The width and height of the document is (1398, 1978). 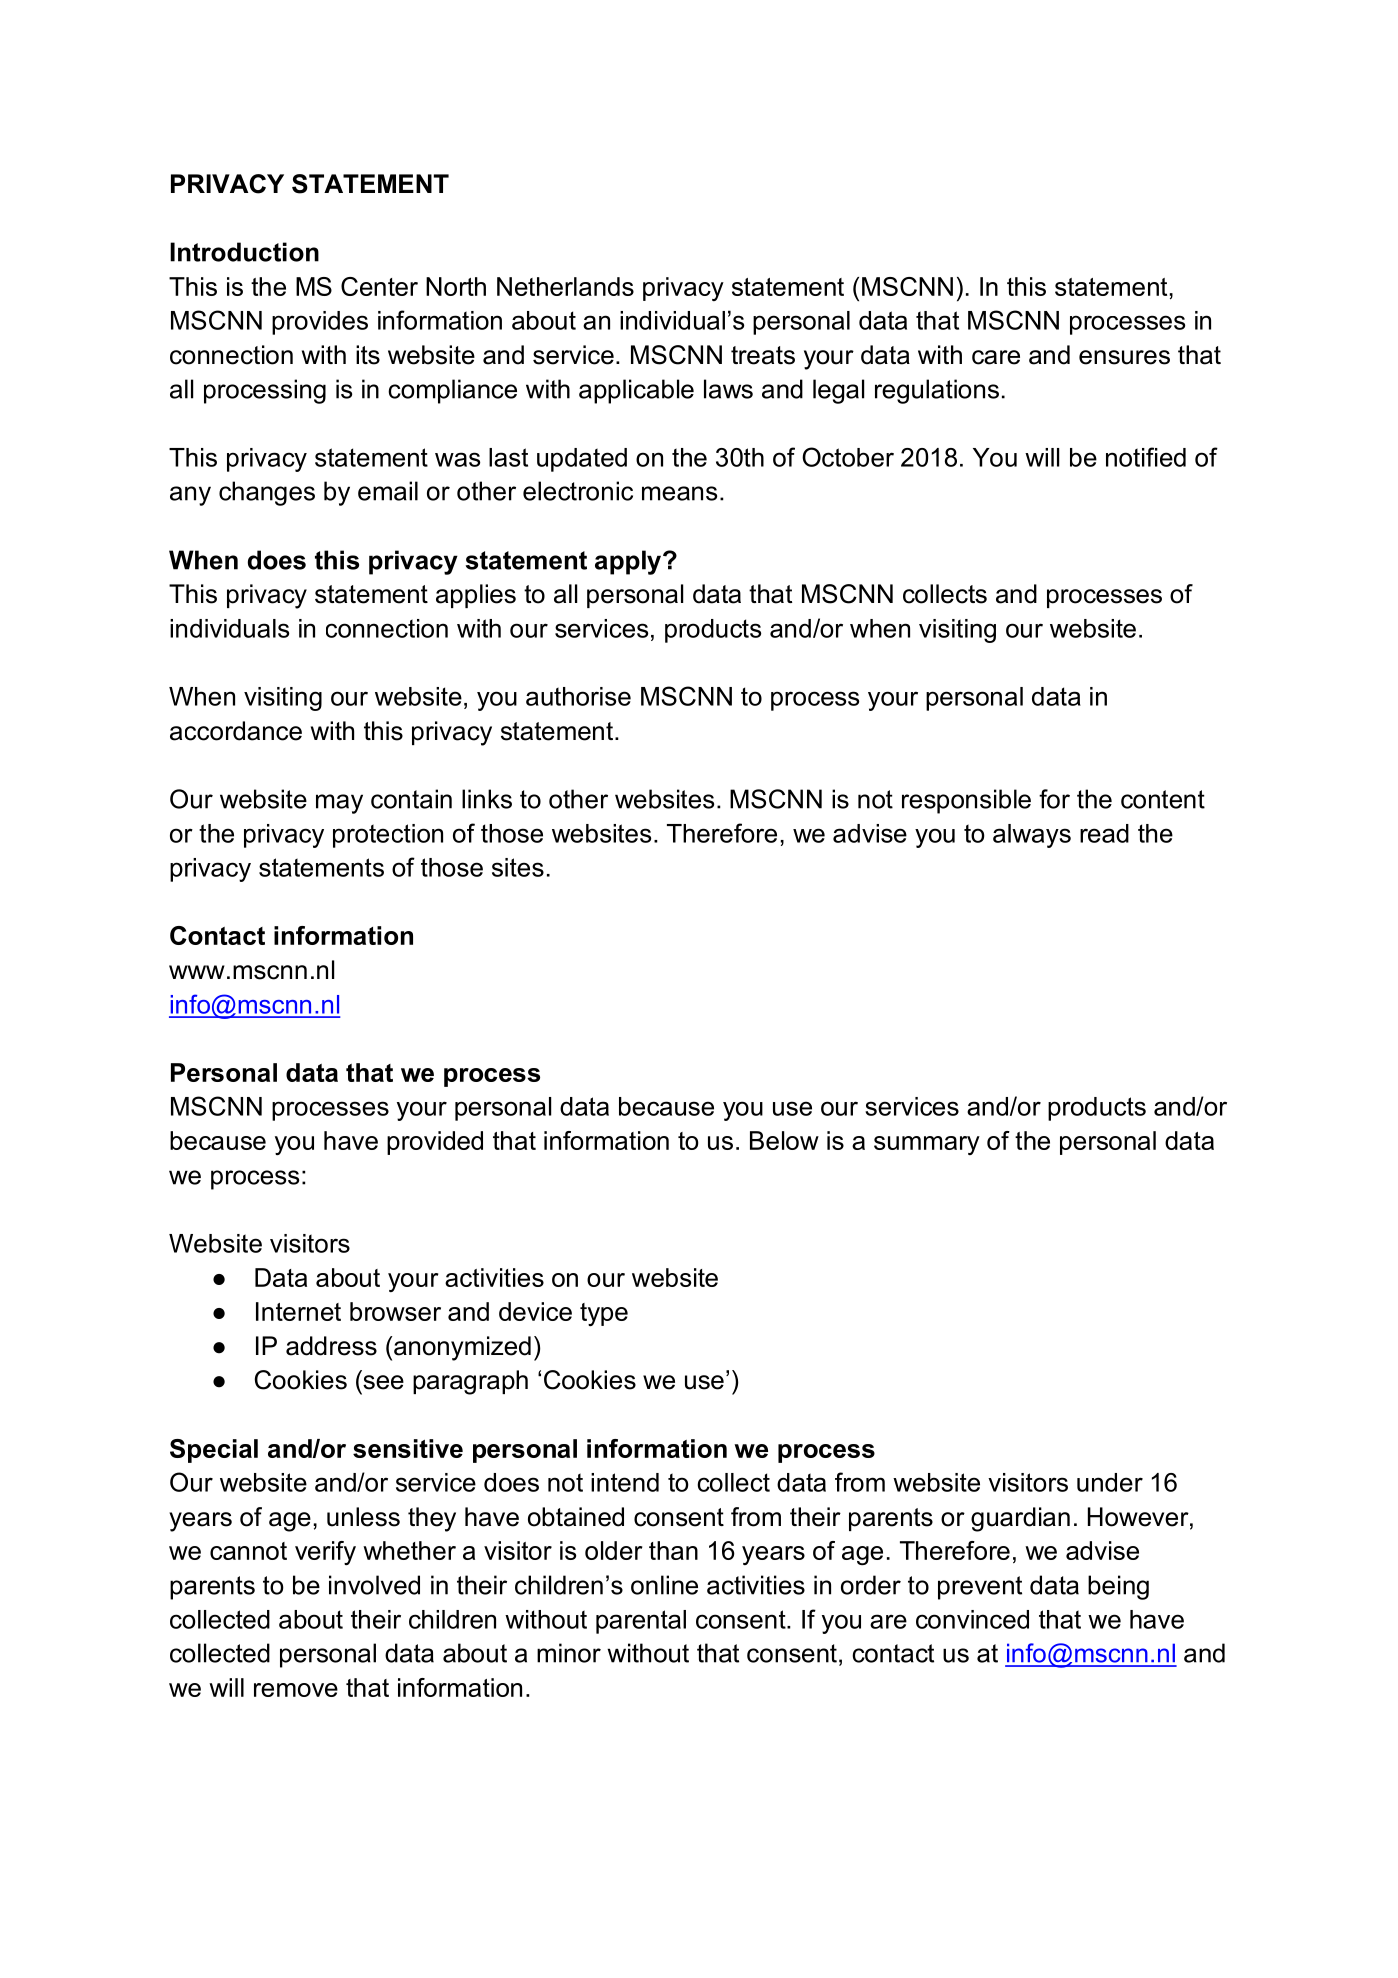 What do you see at coordinates (565, 286) in the document?
I see `Netherlands` at bounding box center [565, 286].
